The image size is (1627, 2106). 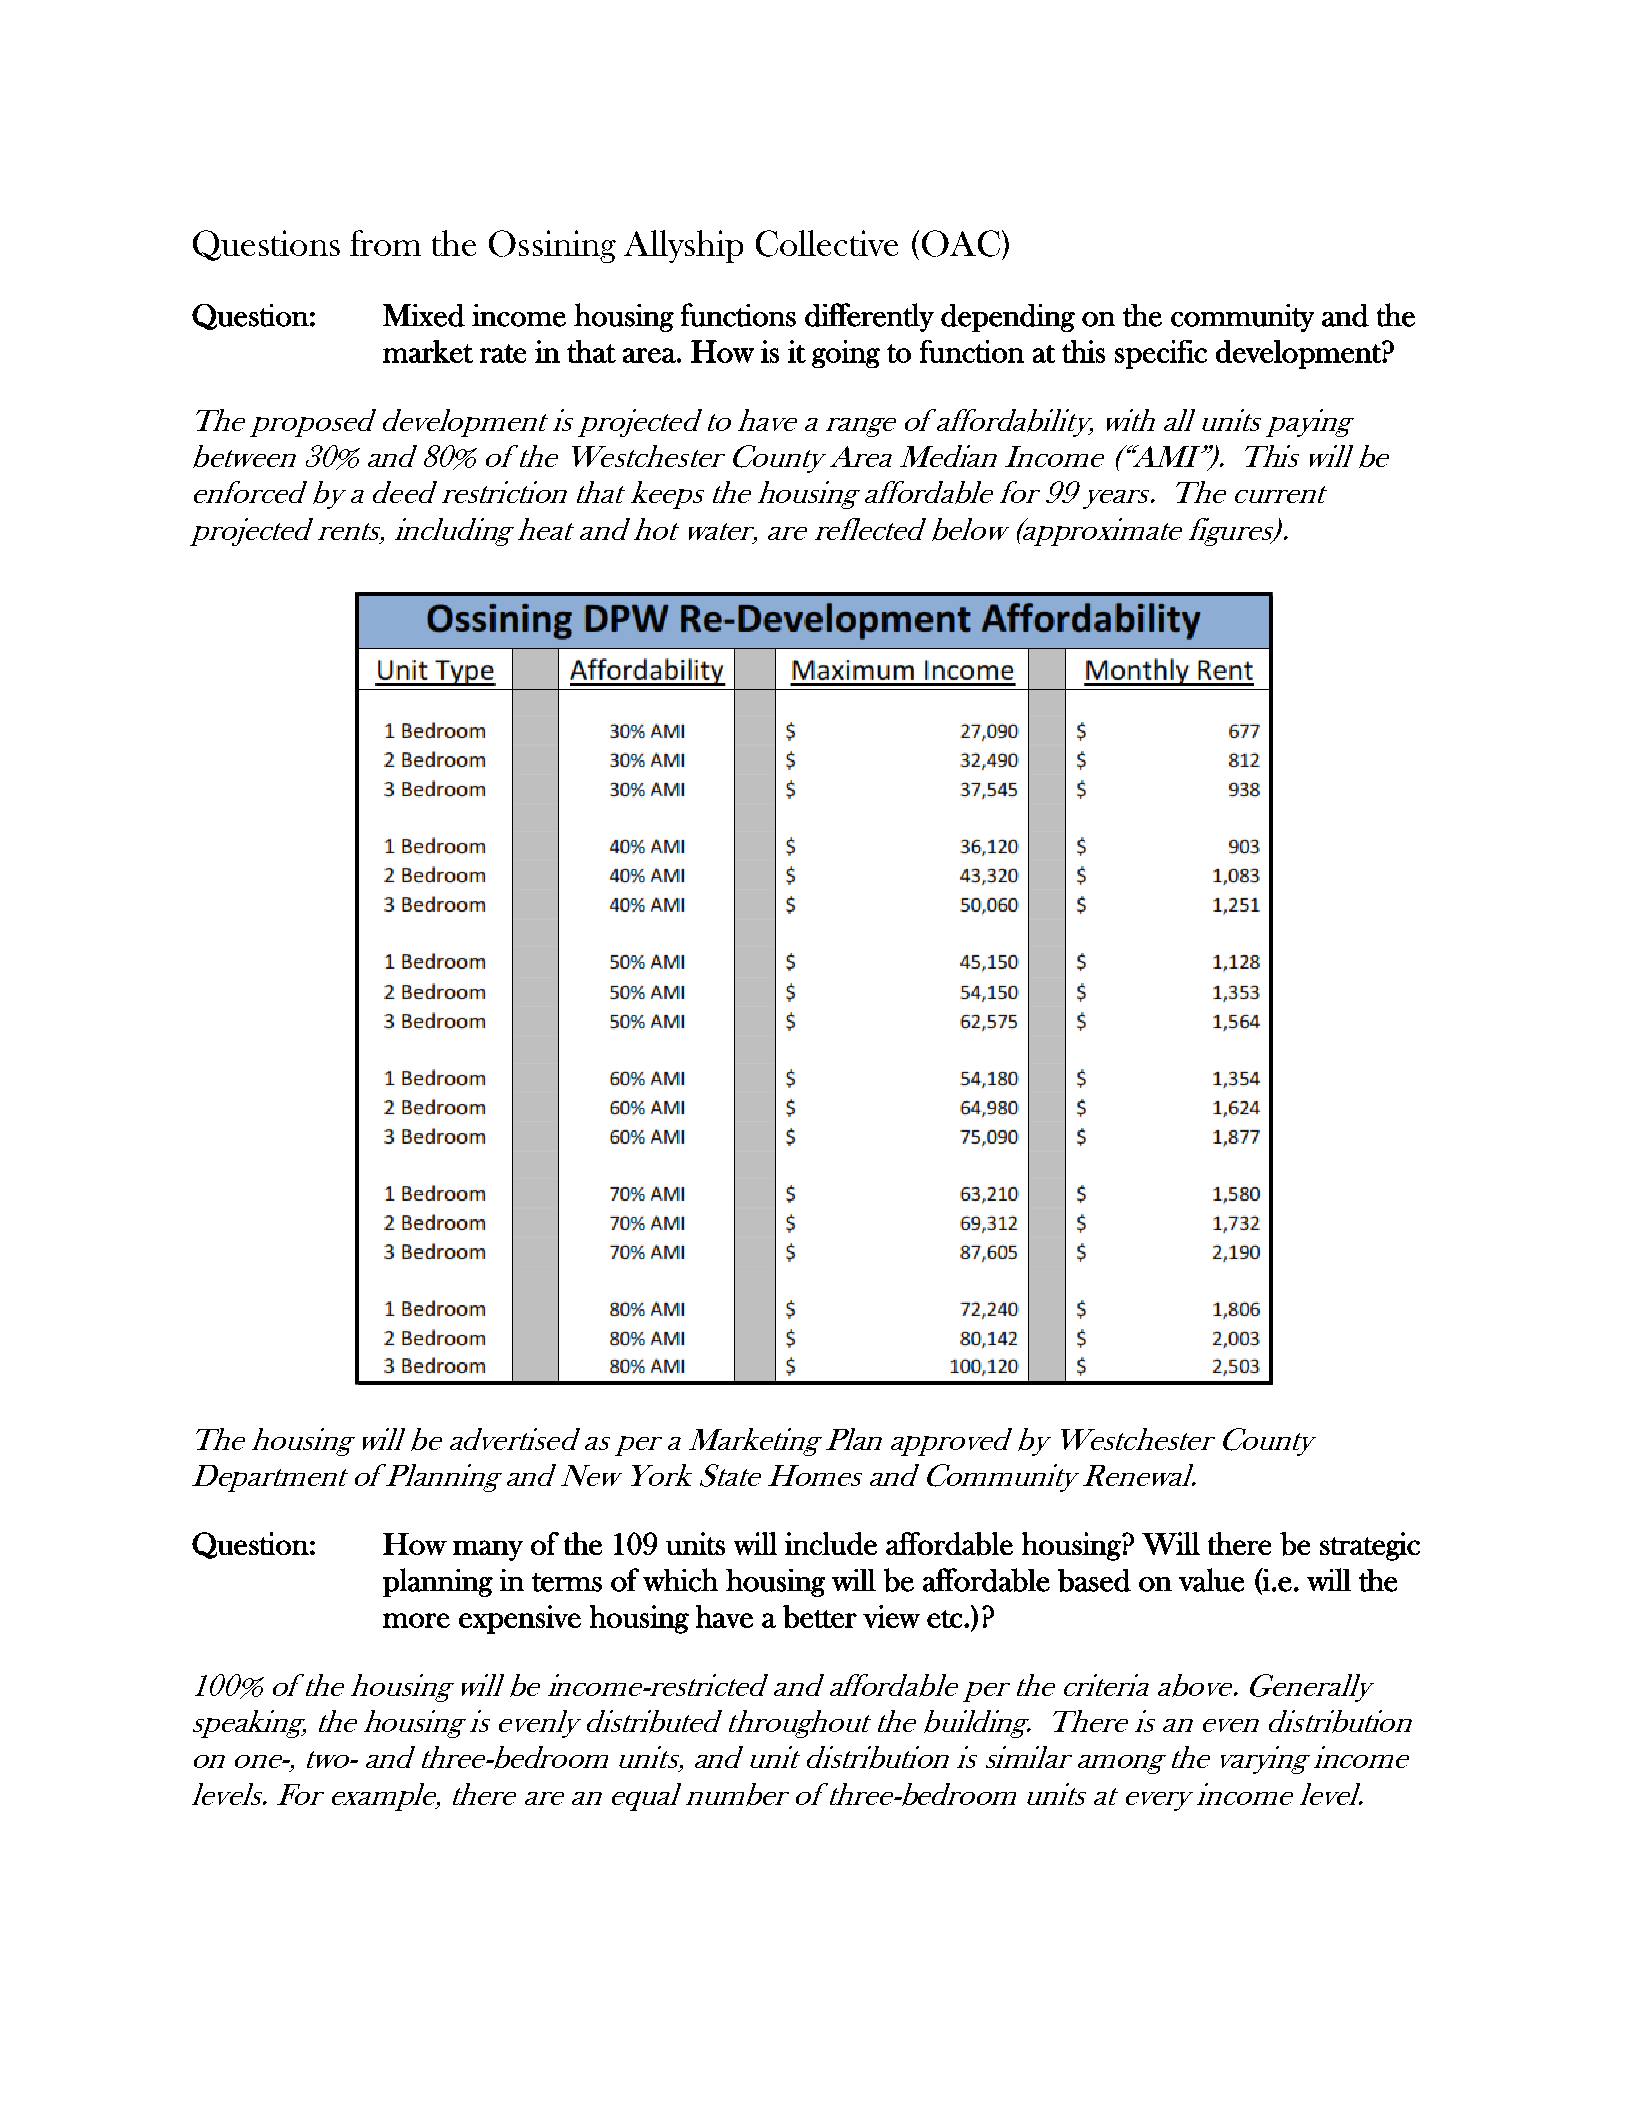 What do you see at coordinates (488, 1550) in the page?
I see `many` at bounding box center [488, 1550].
